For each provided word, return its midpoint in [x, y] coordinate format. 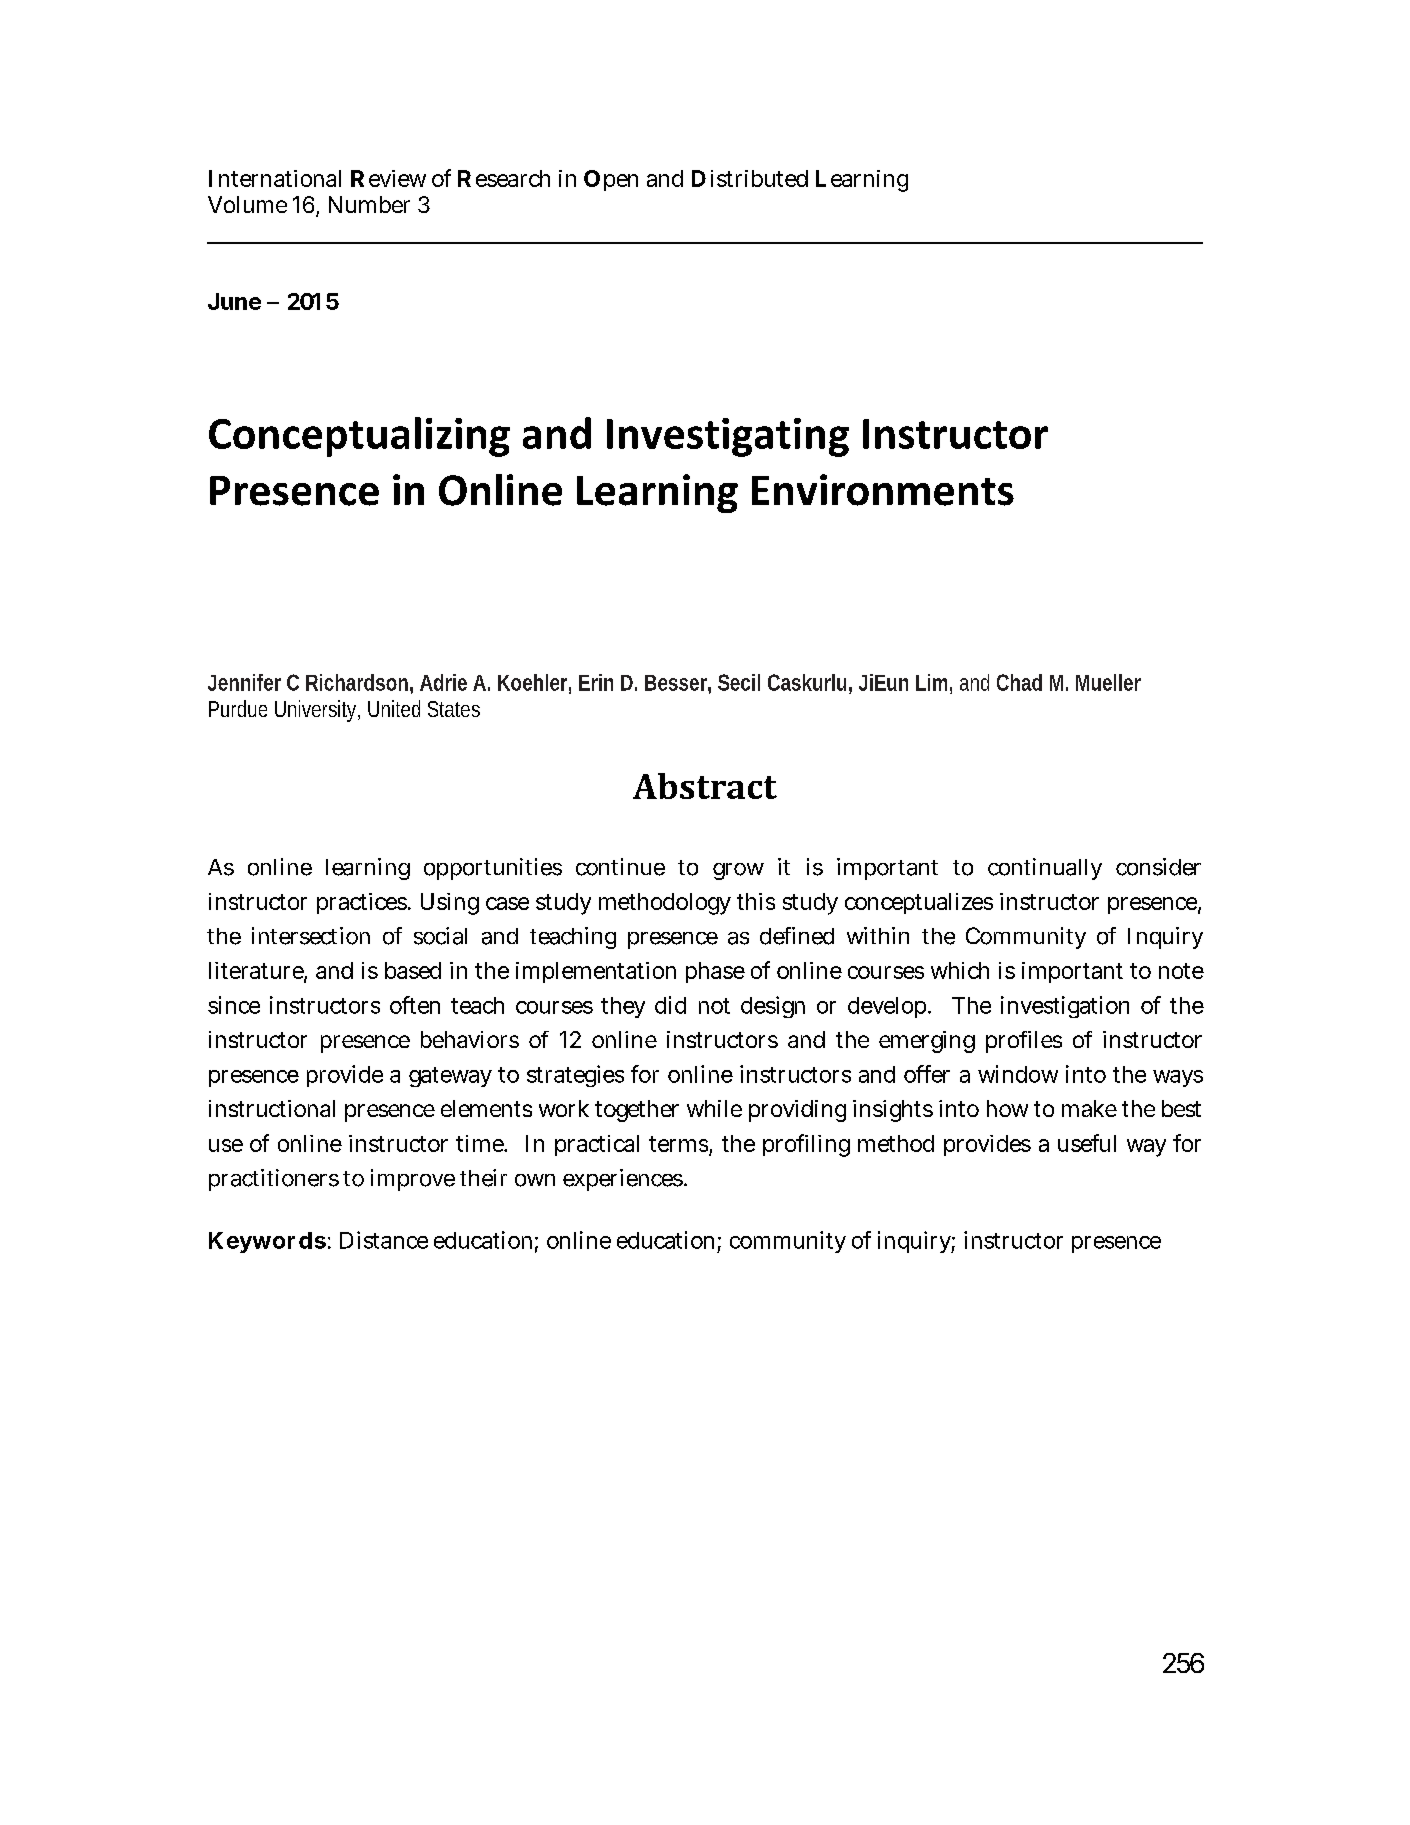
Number [369, 204]
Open [611, 180]
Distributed [750, 178]
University [317, 711]
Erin [596, 682]
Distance [384, 1240]
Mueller [1108, 682]
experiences [623, 1180]
